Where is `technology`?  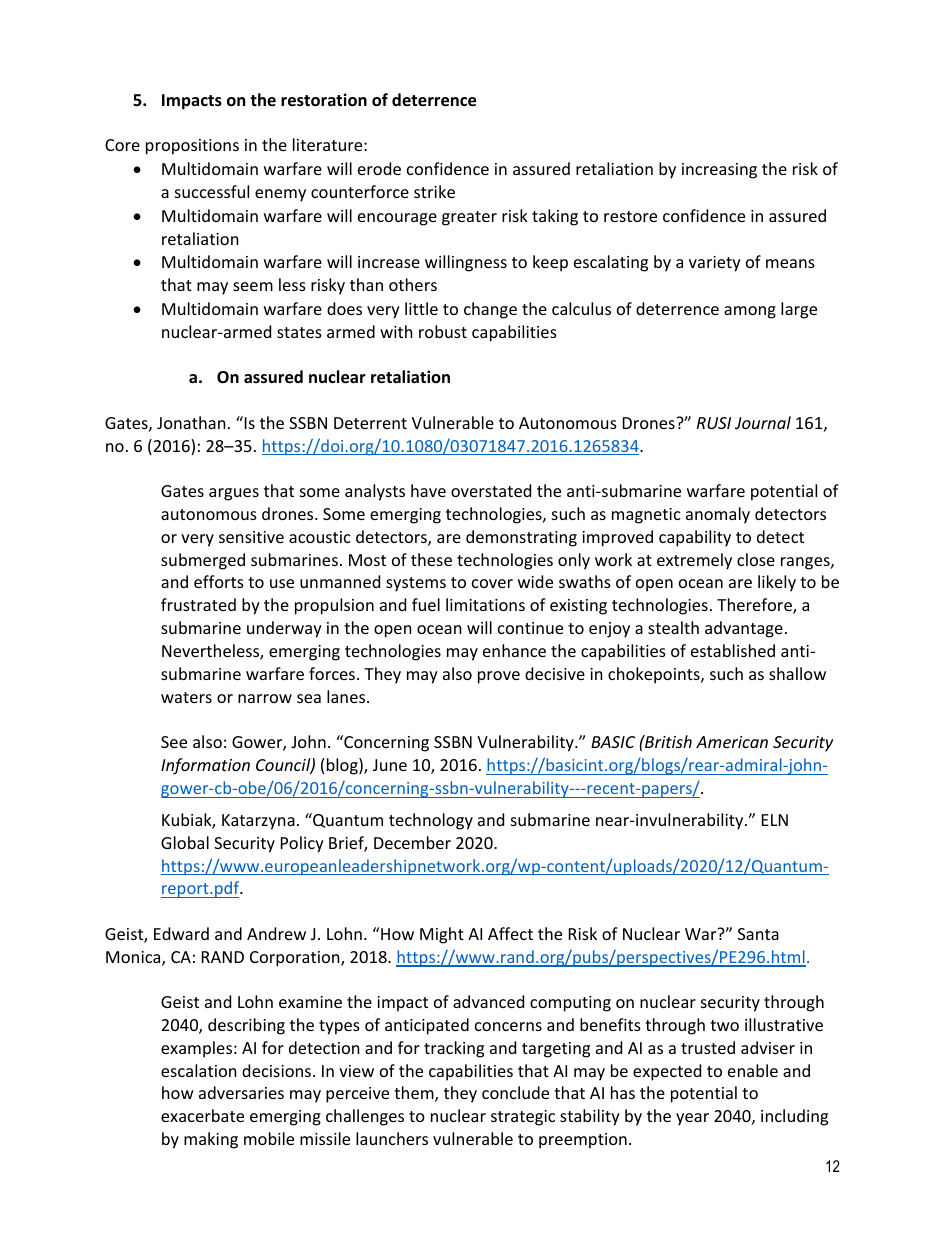
technology is located at coordinates (431, 821).
